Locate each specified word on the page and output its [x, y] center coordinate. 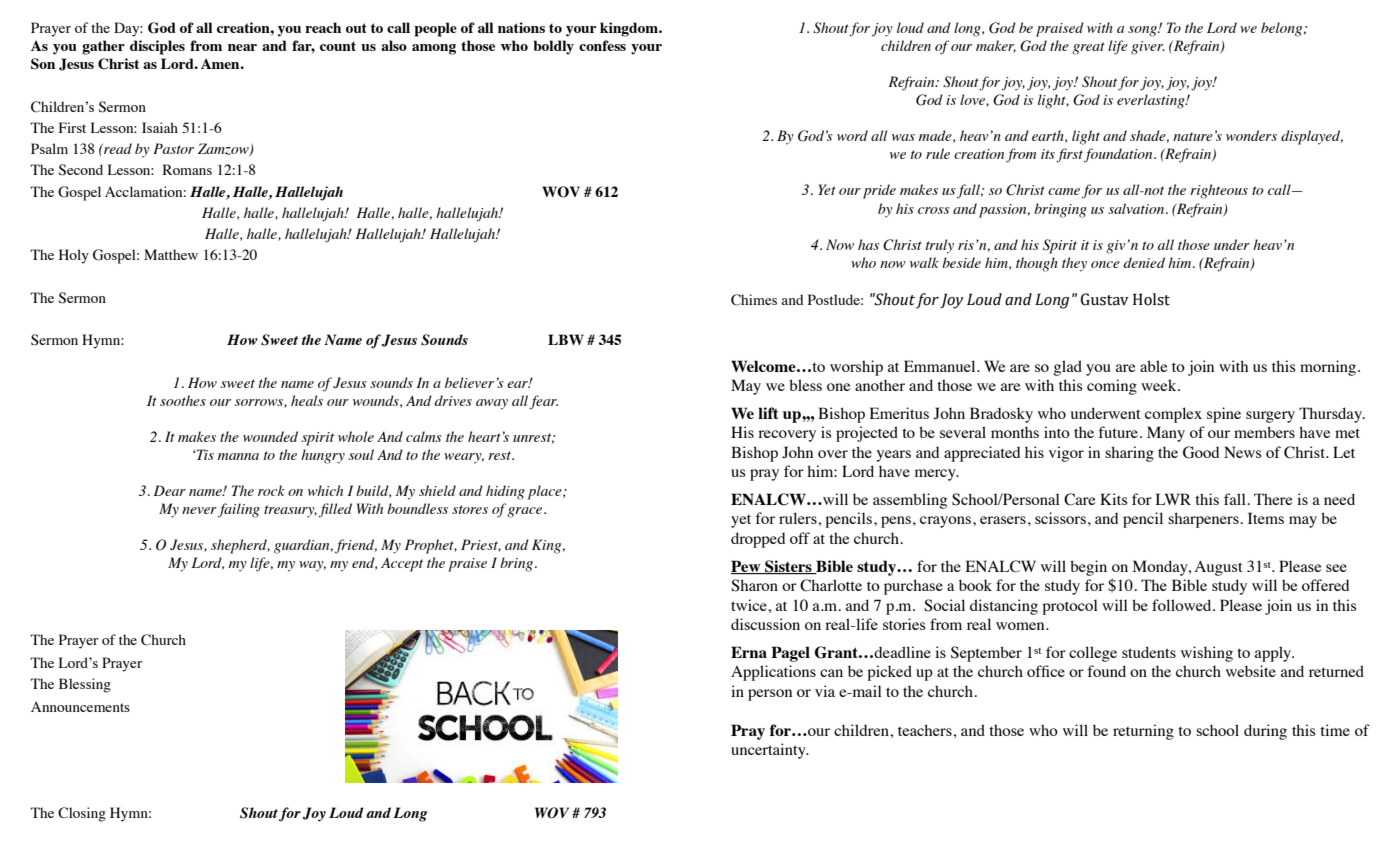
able [1154, 366]
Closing [82, 814]
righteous [1219, 191]
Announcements [80, 707]
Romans [187, 169]
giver [1148, 48]
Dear [170, 490]
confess [602, 45]
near [242, 47]
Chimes [754, 300]
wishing [1207, 654]
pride [879, 191]
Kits [1113, 499]
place [546, 492]
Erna [749, 652]
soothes [183, 400]
